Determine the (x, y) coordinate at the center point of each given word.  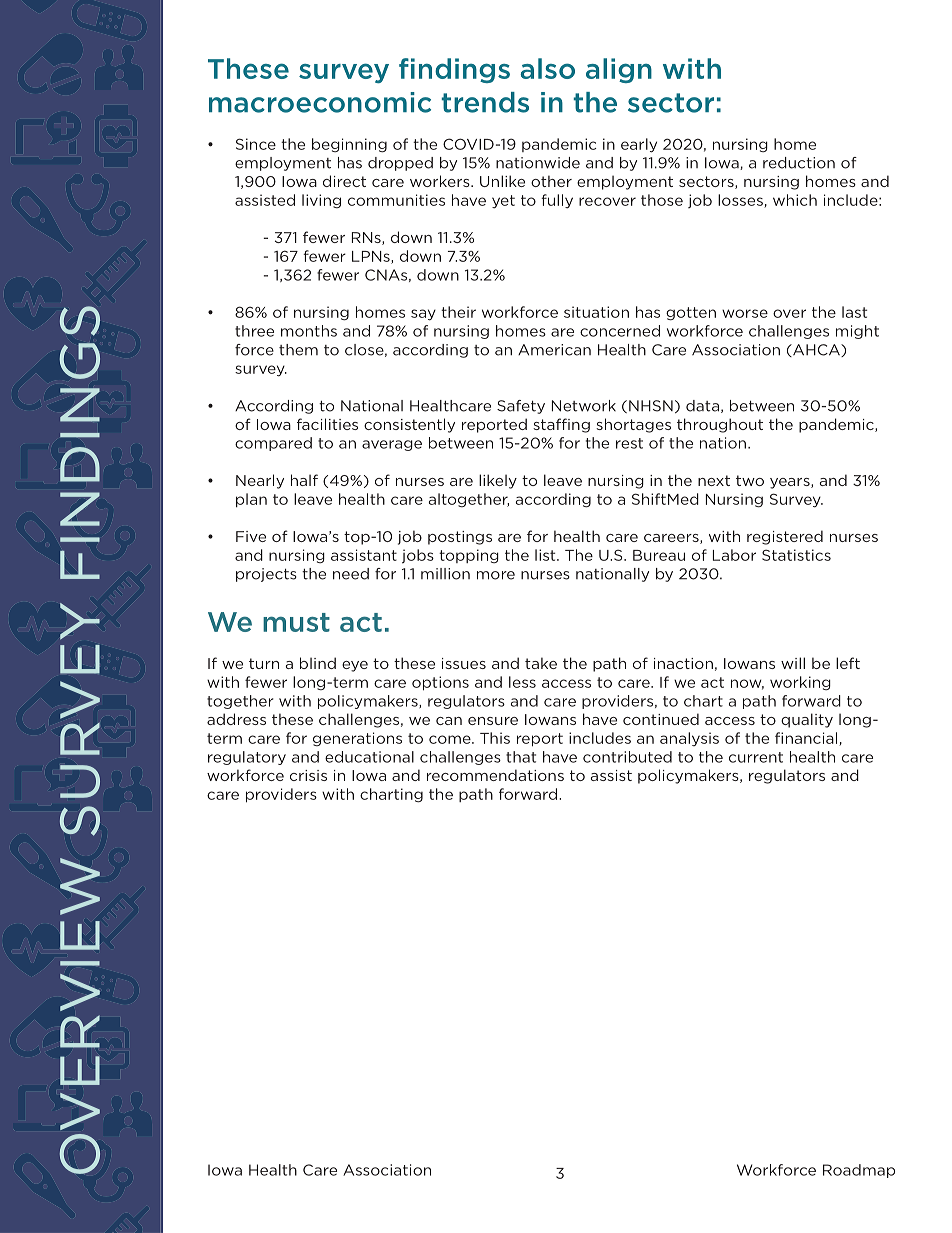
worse (745, 313)
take (541, 663)
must (296, 622)
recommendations (495, 775)
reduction (799, 163)
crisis (308, 775)
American (554, 350)
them (298, 350)
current (756, 757)
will (793, 663)
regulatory (247, 758)
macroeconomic (320, 102)
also (547, 68)
